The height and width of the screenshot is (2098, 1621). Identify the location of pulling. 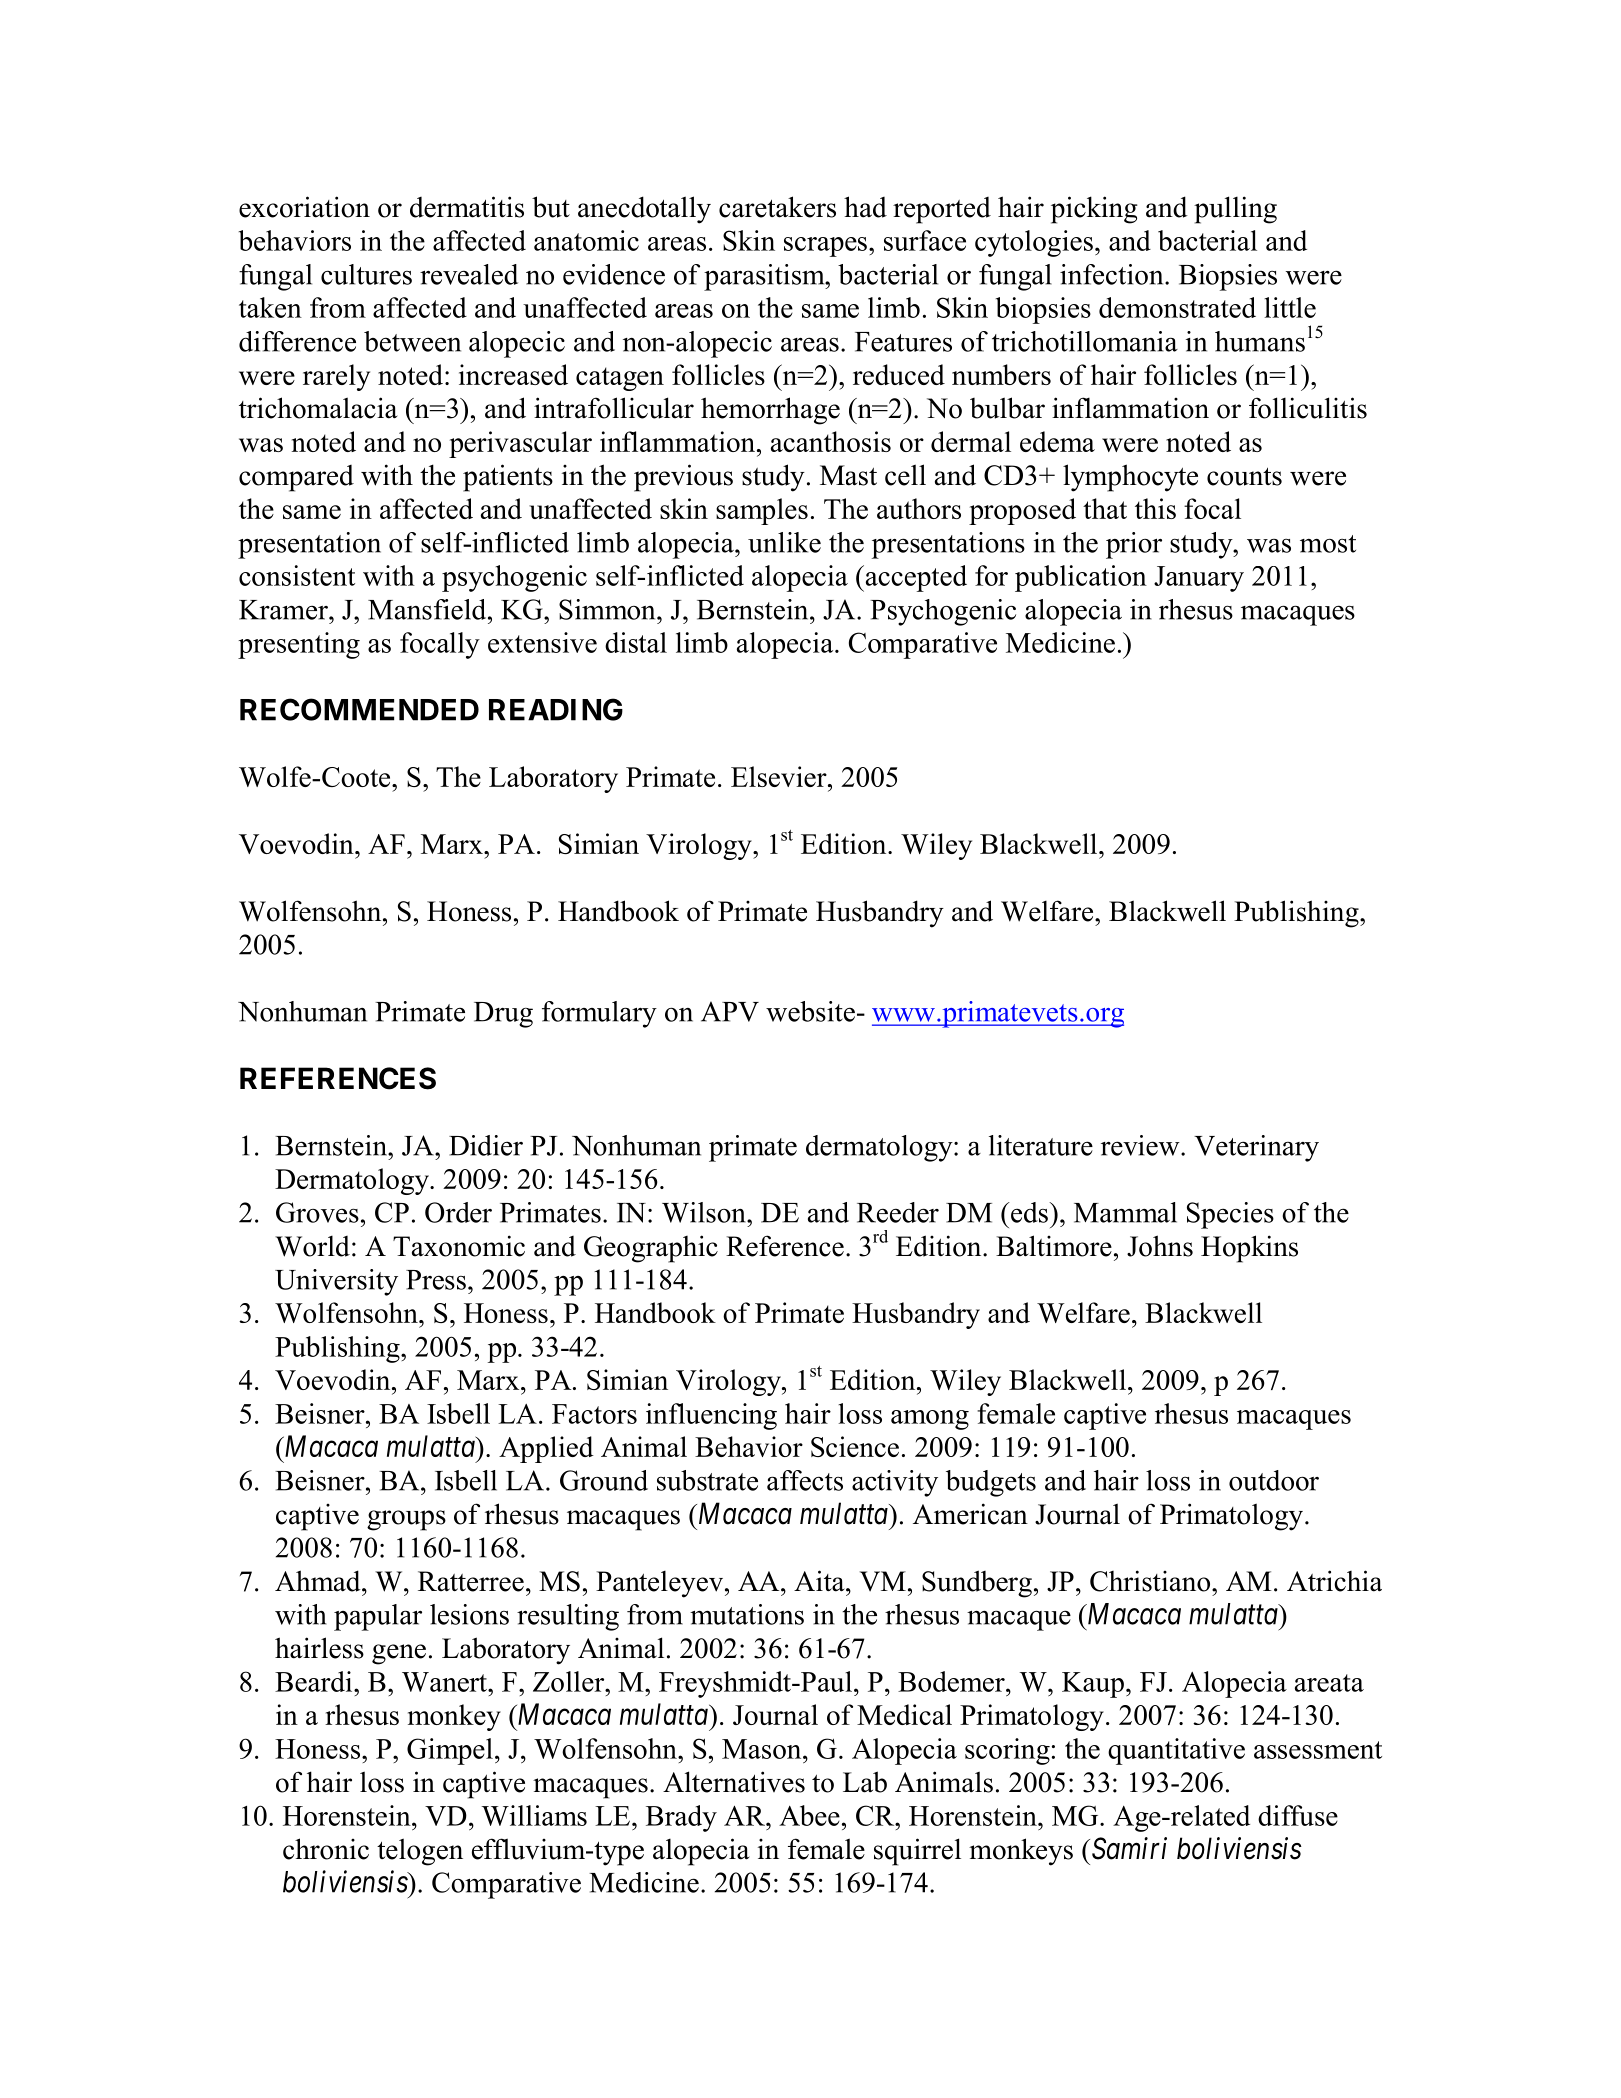
(1235, 210).
